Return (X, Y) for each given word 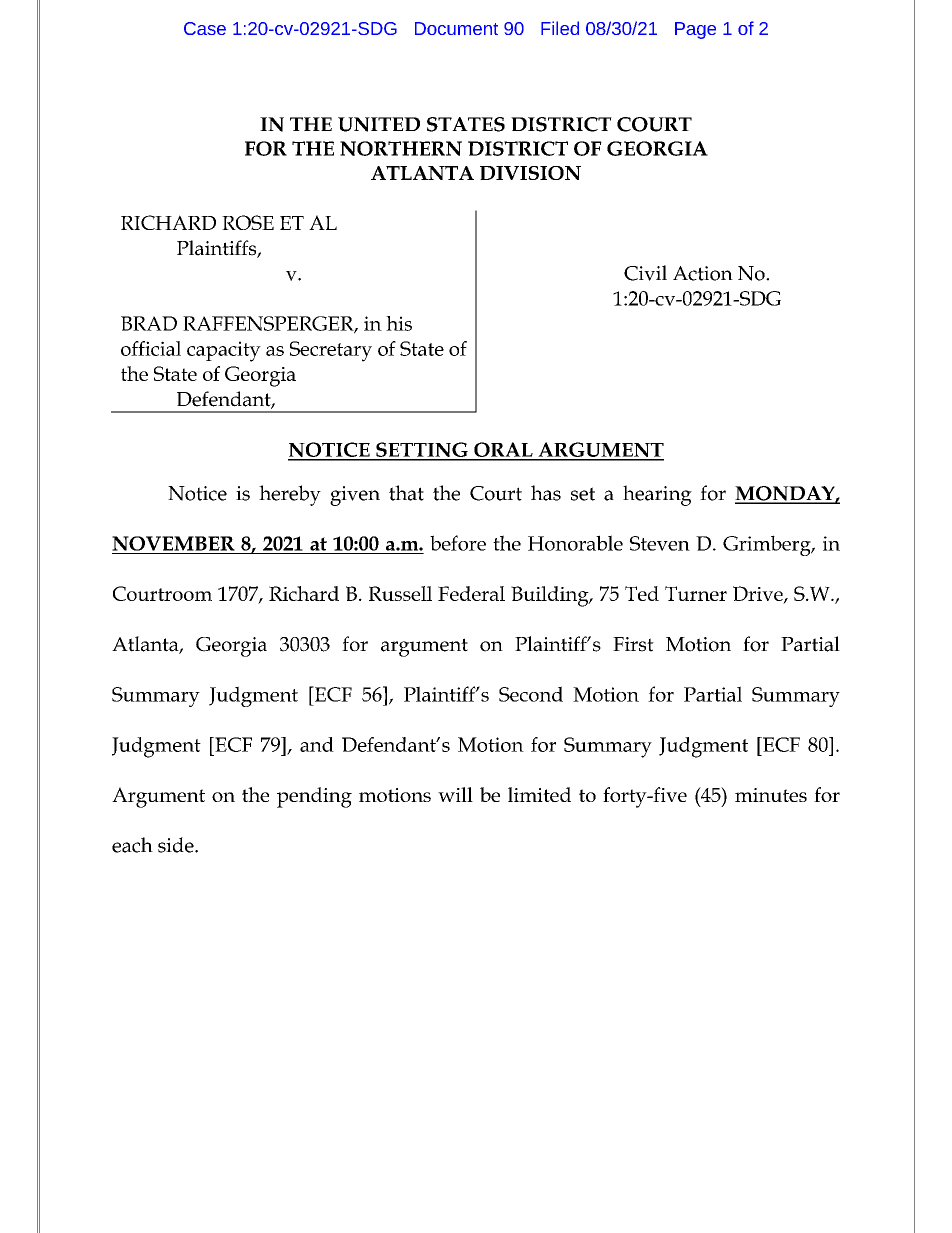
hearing (657, 495)
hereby (290, 495)
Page (695, 30)
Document (456, 28)
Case (205, 28)
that (406, 493)
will (455, 794)
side (177, 845)
